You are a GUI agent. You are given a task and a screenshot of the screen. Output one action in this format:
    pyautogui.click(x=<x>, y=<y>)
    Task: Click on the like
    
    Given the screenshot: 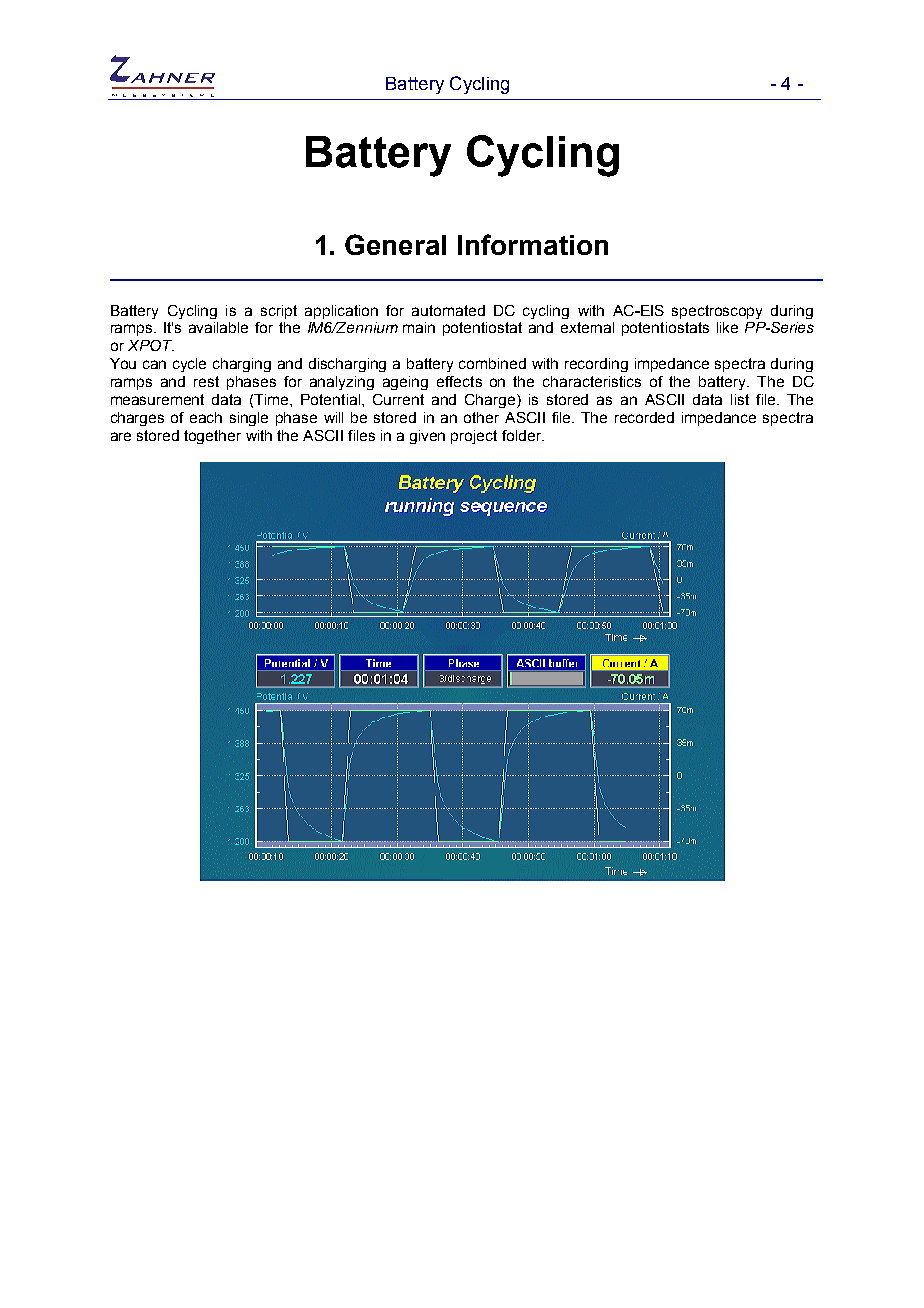 What is the action you would take?
    pyautogui.click(x=727, y=327)
